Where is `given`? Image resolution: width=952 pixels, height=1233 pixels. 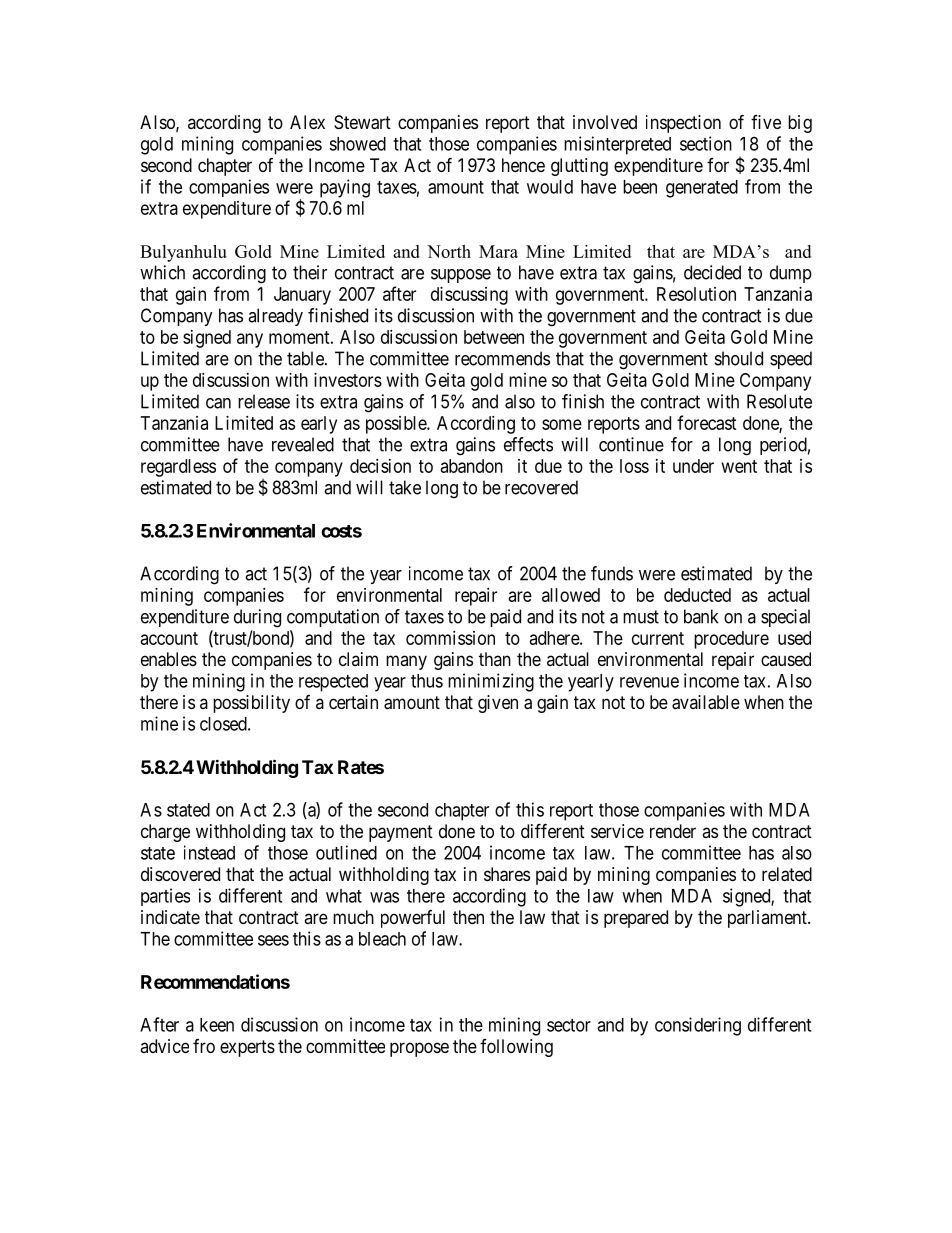 given is located at coordinates (498, 704).
